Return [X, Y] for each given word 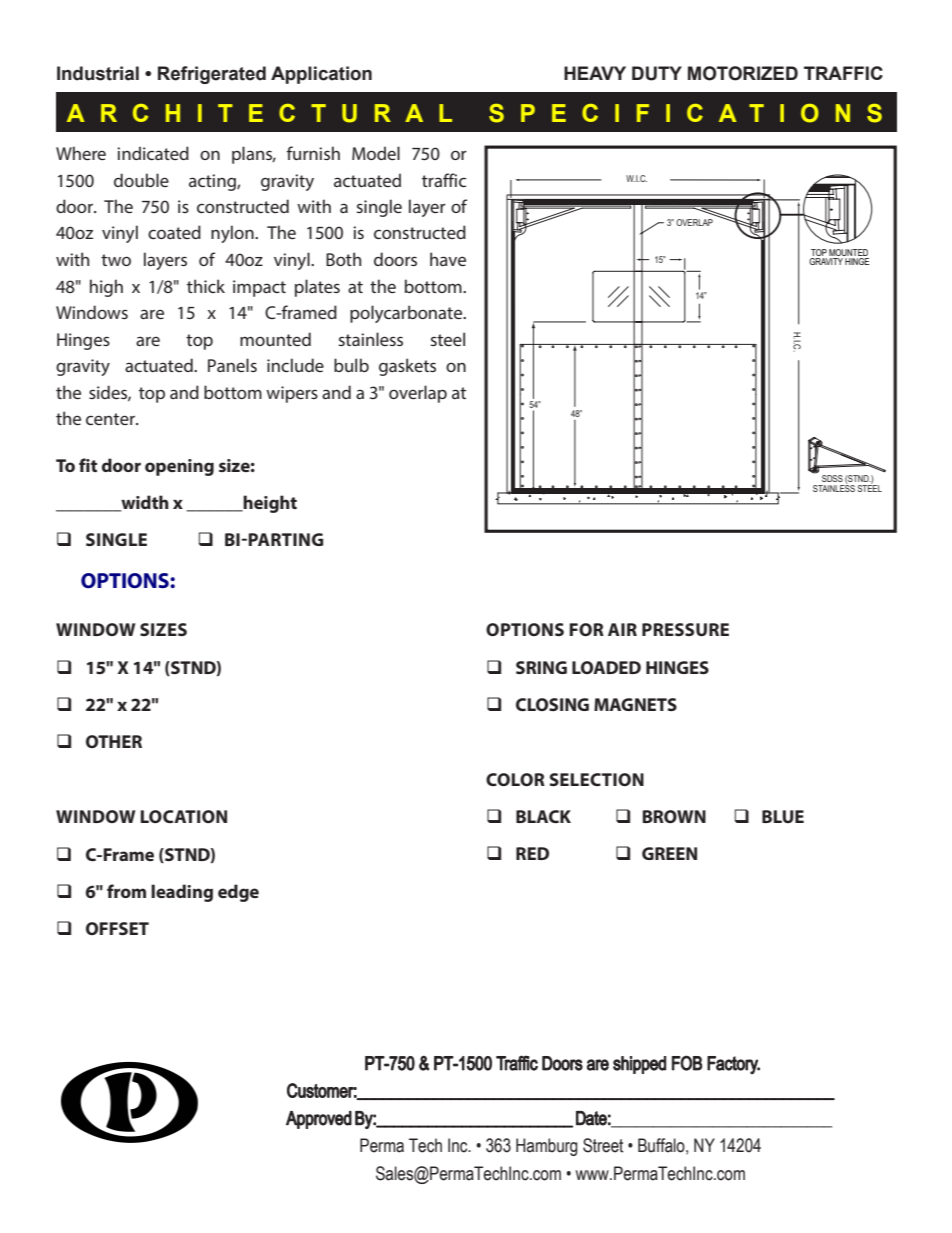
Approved [319, 1120]
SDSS [832, 478]
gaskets [407, 367]
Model [376, 153]
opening [179, 467]
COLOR [515, 779]
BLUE [783, 816]
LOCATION [183, 816]
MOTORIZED [743, 73]
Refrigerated [212, 75]
